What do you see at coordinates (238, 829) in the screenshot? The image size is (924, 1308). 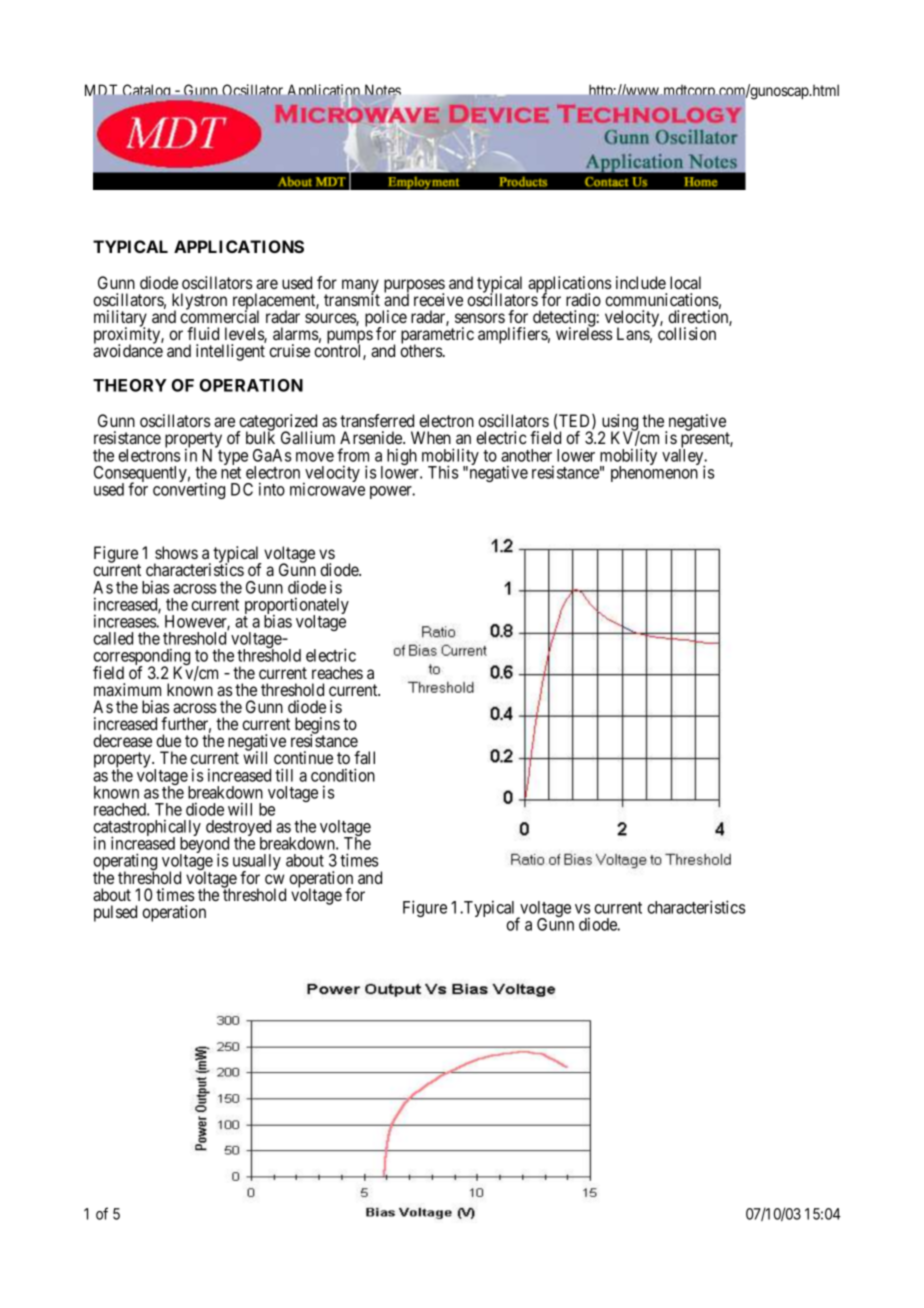 I see `destroyed` at bounding box center [238, 829].
